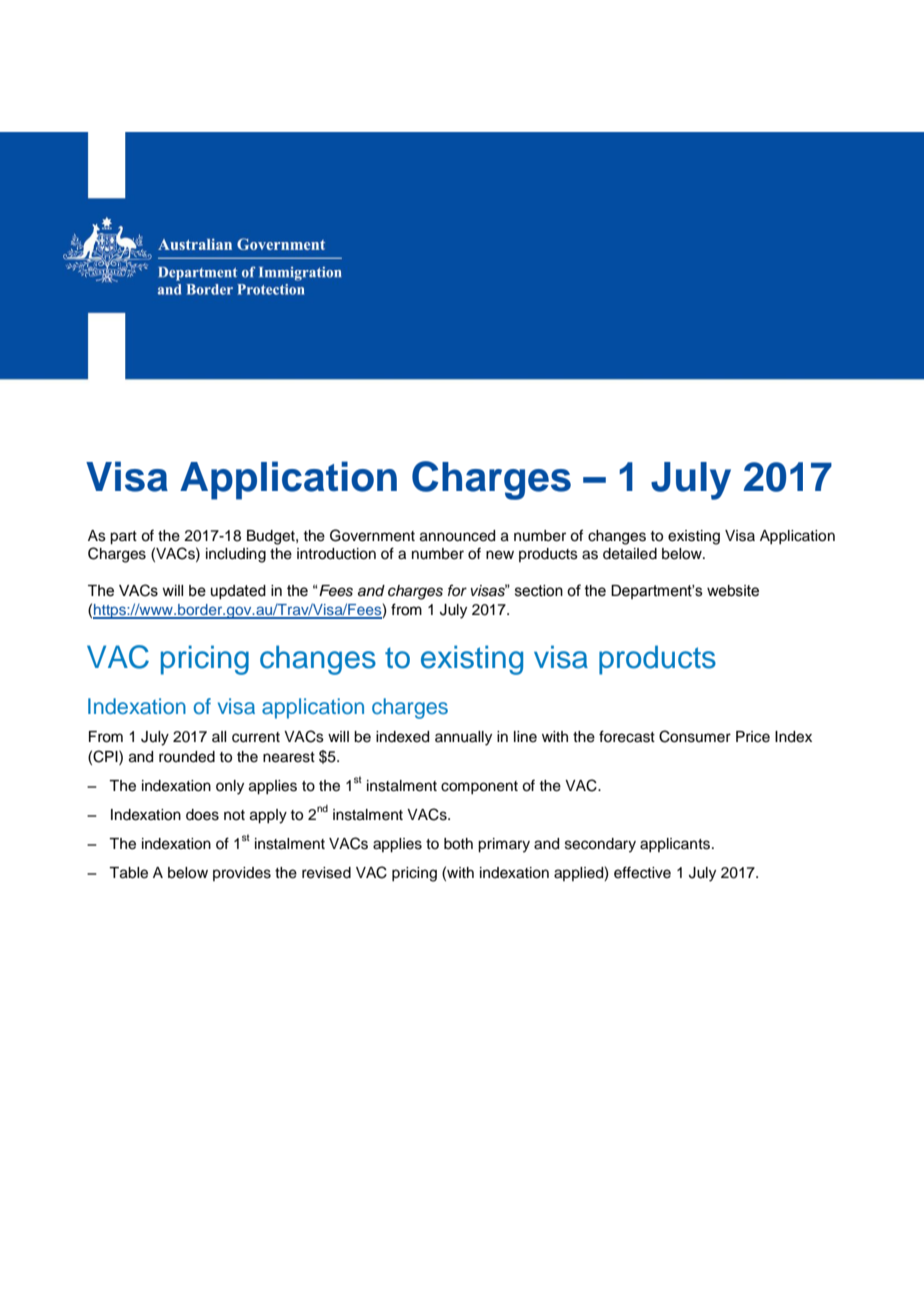 The height and width of the screenshot is (1308, 924). Describe the element at coordinates (458, 844) in the screenshot. I see `both` at that location.
